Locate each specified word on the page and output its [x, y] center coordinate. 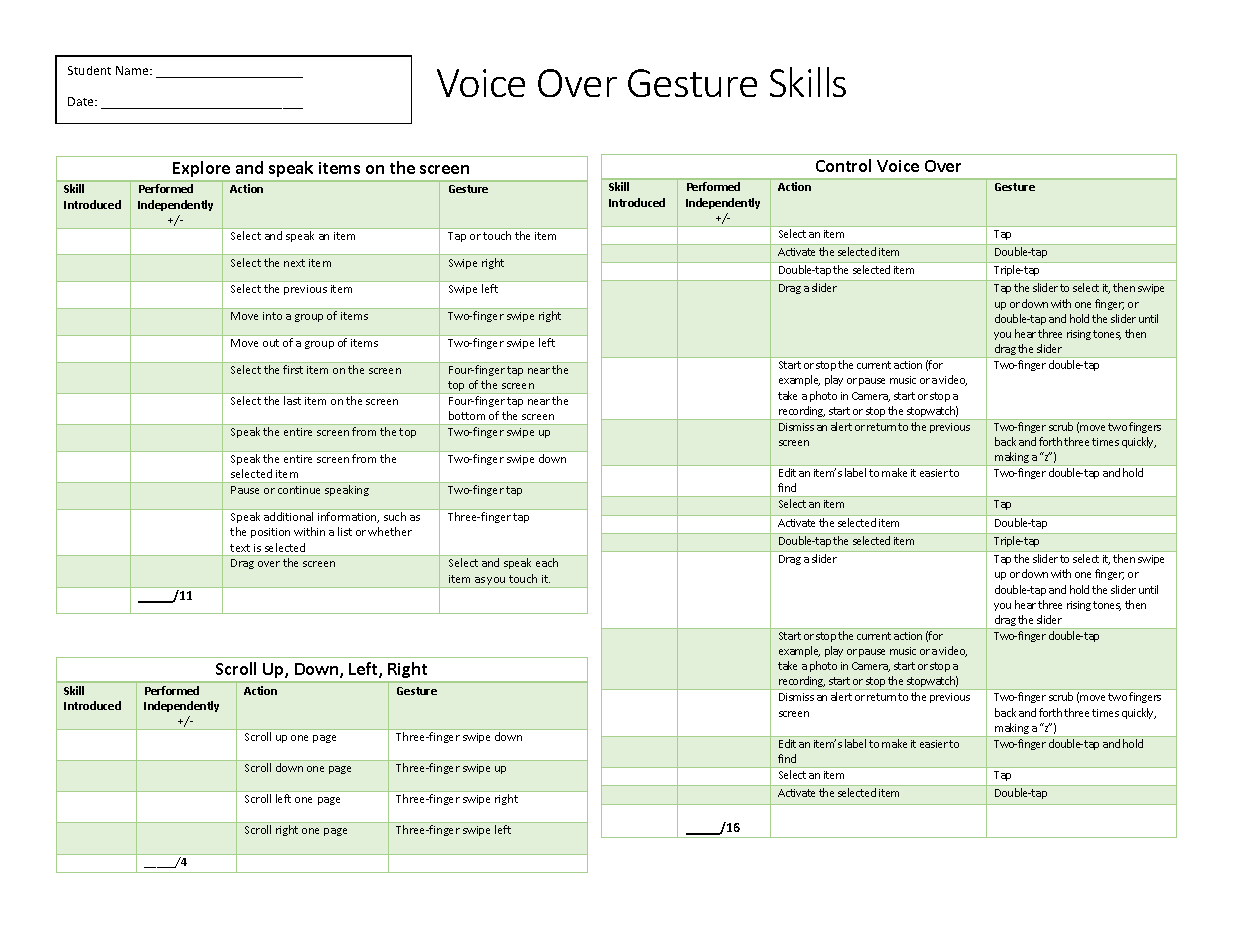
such [395, 516]
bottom [467, 415]
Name [133, 70]
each [547, 562]
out [271, 343]
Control [843, 165]
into [272, 316]
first [293, 369]
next [294, 263]
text [240, 548]
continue [299, 490]
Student [89, 70]
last [292, 400]
